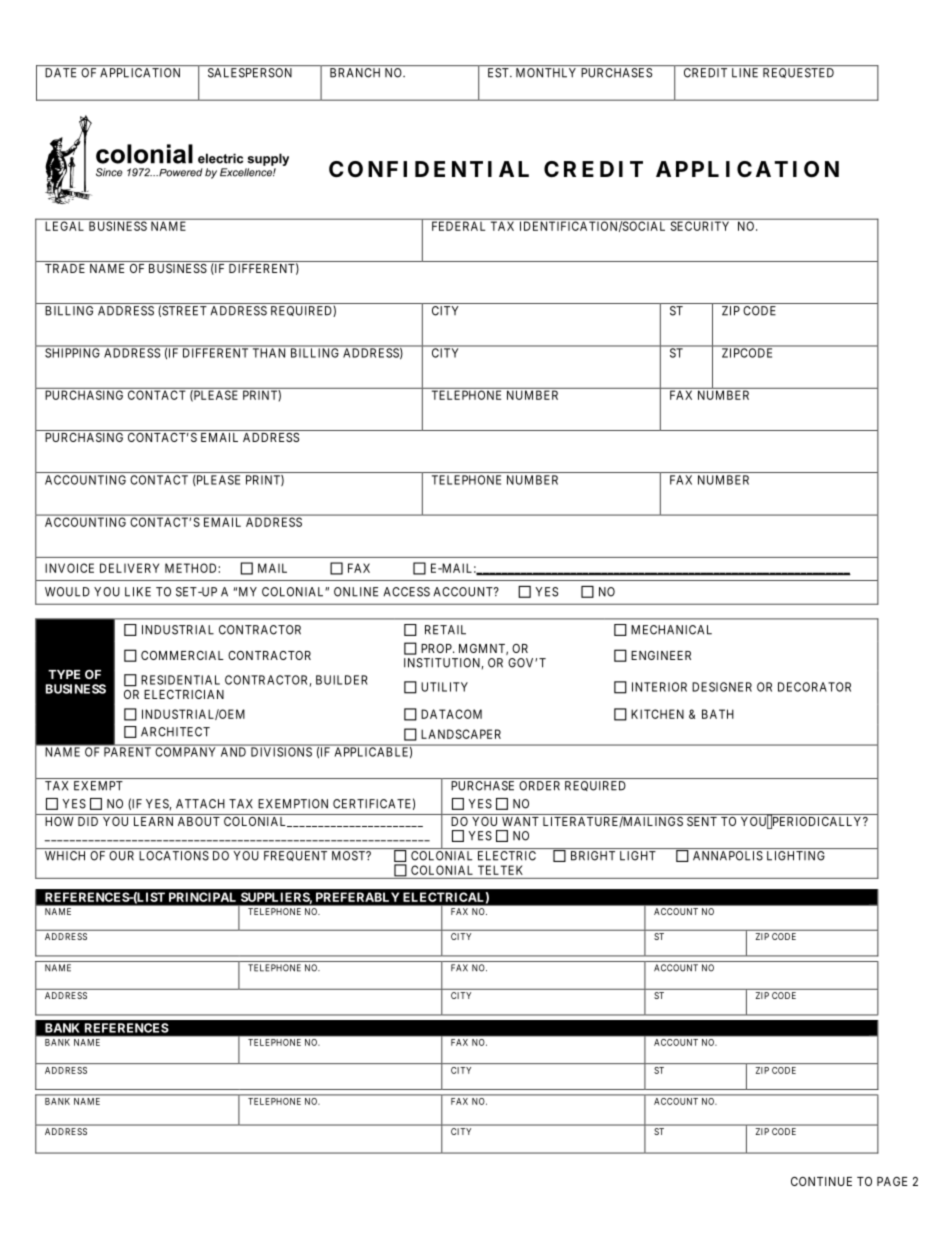  What do you see at coordinates (129, 568) in the screenshot?
I see `DELIVERY` at bounding box center [129, 568].
